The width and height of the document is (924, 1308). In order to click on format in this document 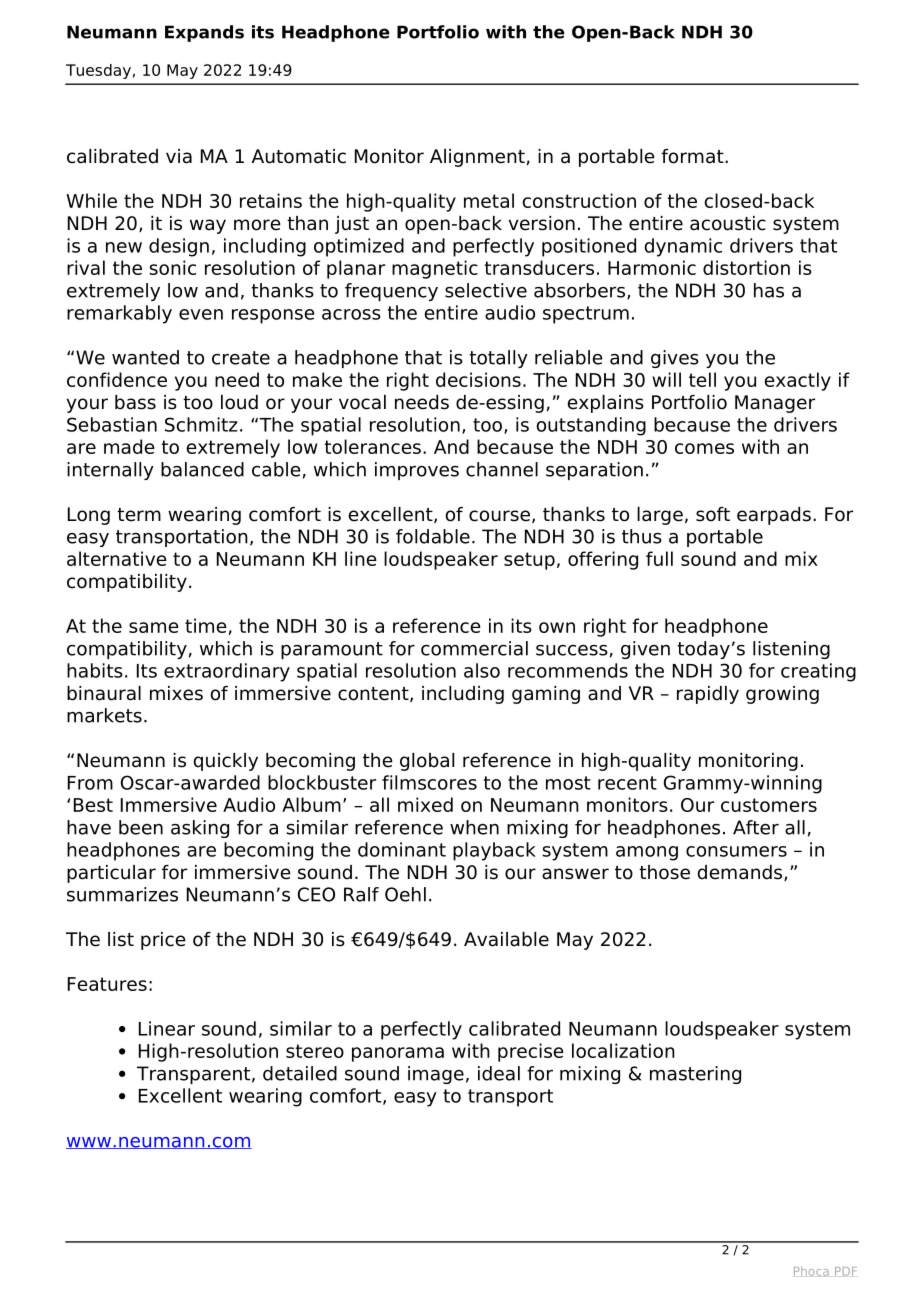, I will do `click(693, 156)`.
